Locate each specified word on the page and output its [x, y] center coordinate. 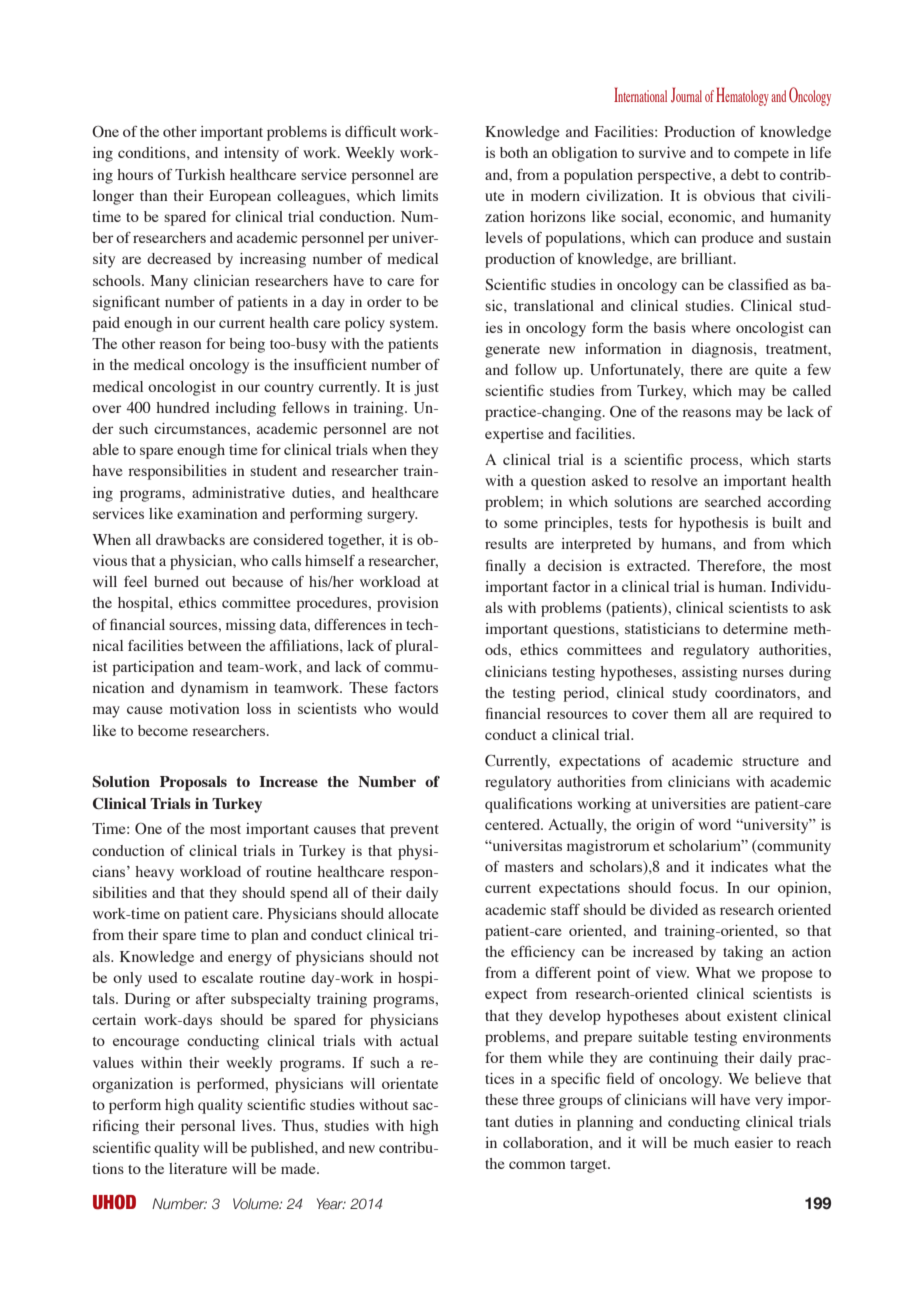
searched [733, 501]
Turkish [200, 174]
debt [745, 174]
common [537, 1165]
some [521, 524]
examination [217, 513]
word [714, 824]
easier [754, 1142]
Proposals [193, 783]
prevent [414, 831]
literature [198, 1168]
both [514, 152]
